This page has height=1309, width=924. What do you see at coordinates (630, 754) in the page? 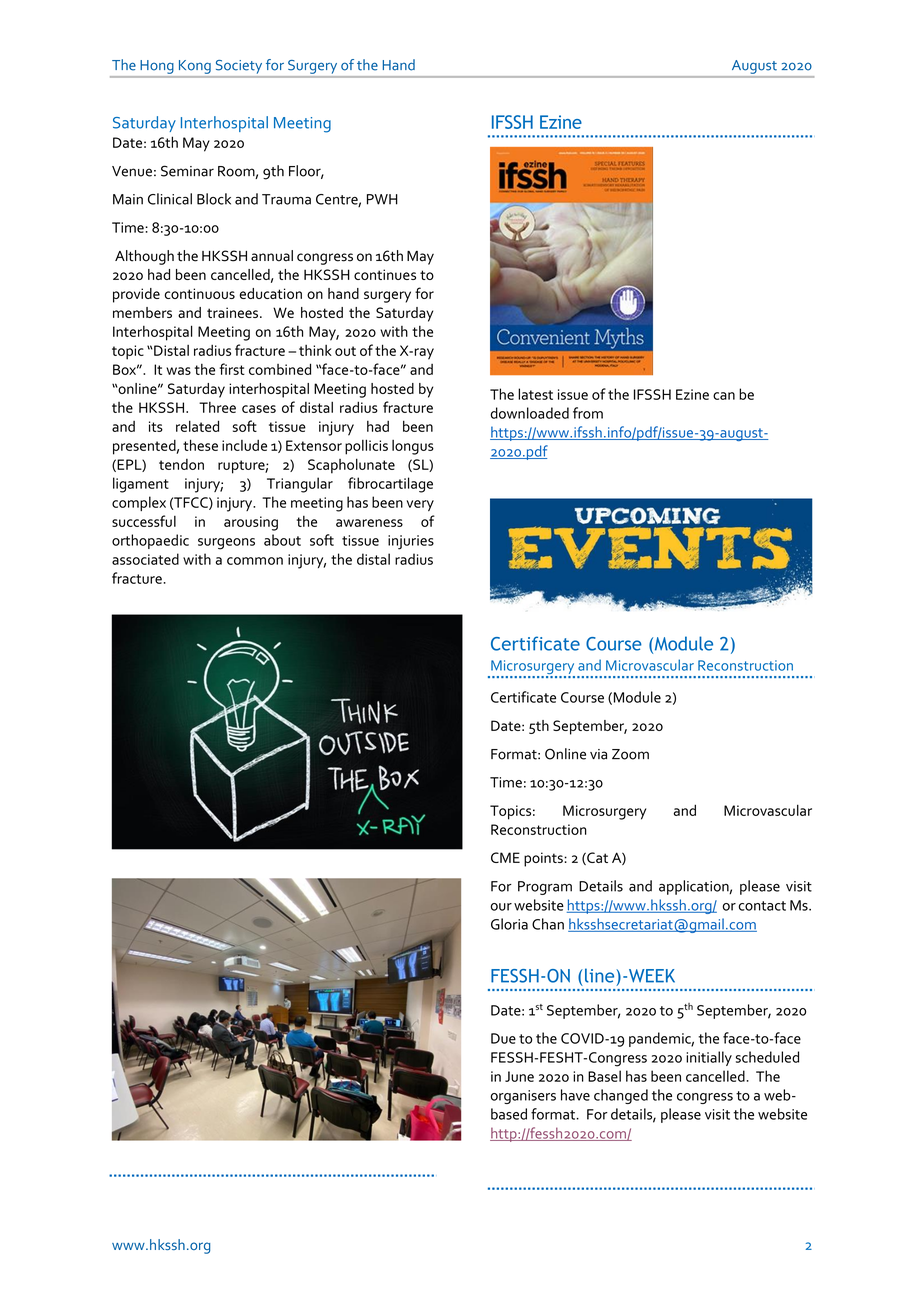
I see `Zoom` at bounding box center [630, 754].
